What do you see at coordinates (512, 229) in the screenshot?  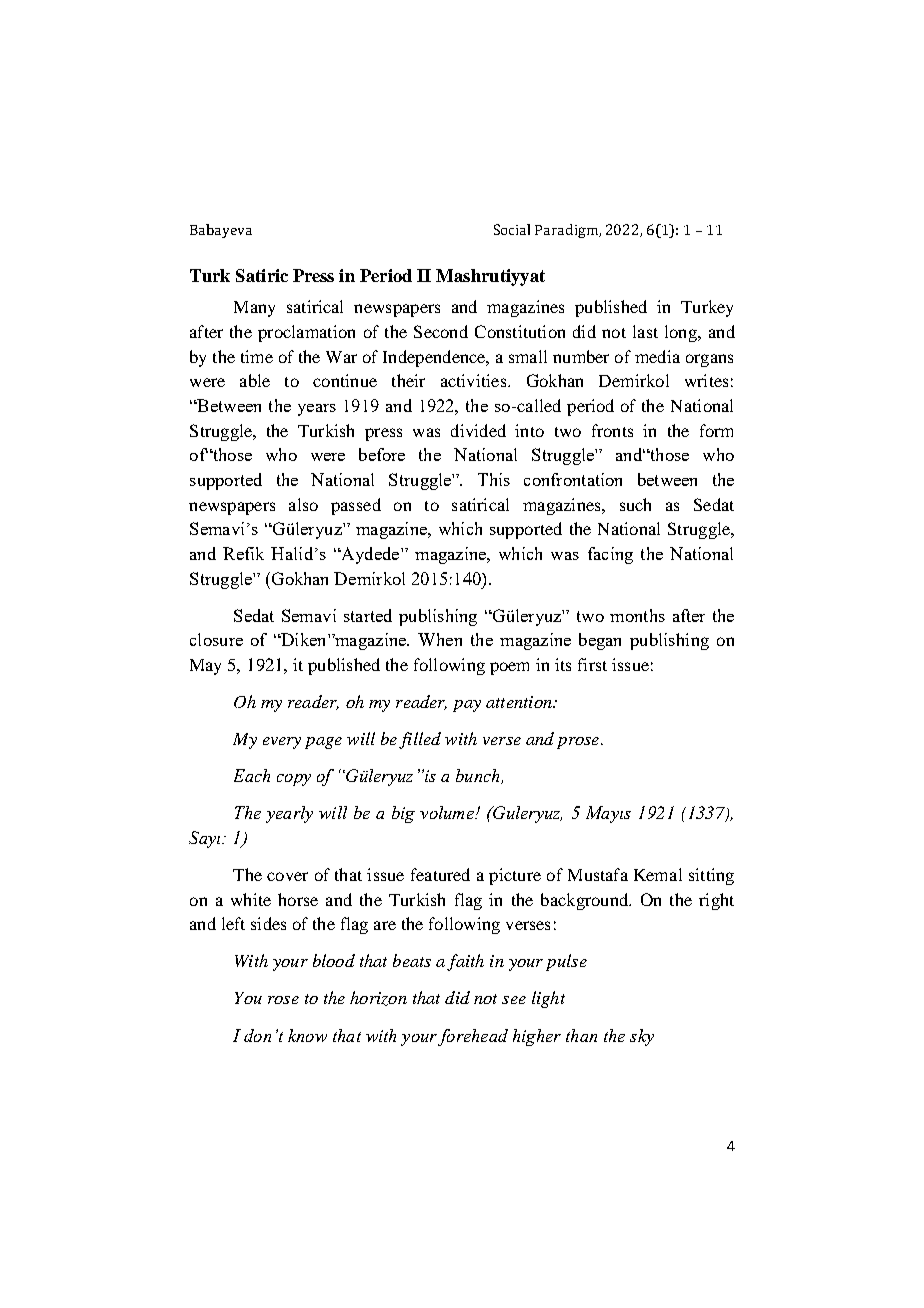 I see `Social` at bounding box center [512, 229].
